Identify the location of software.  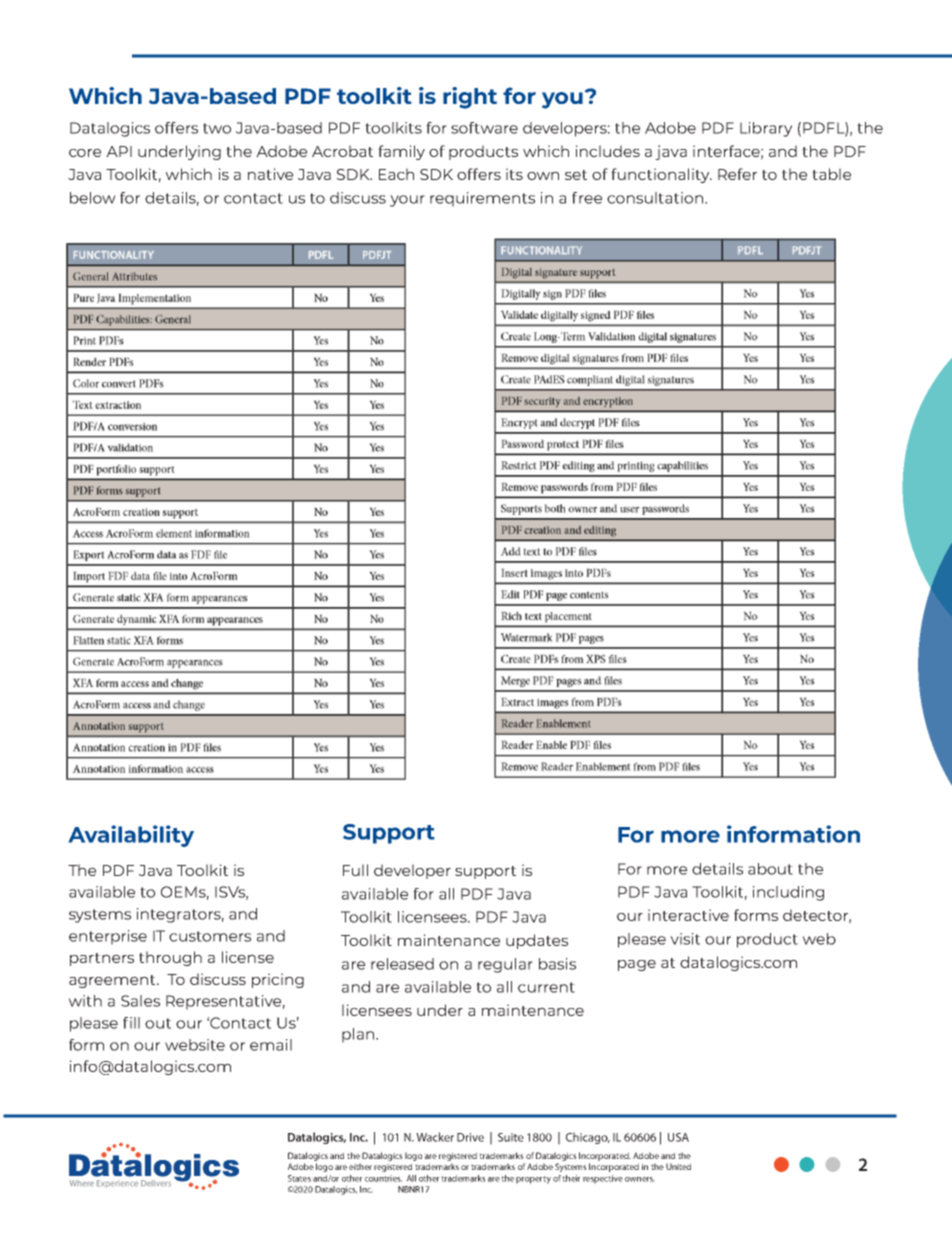
(484, 128).
